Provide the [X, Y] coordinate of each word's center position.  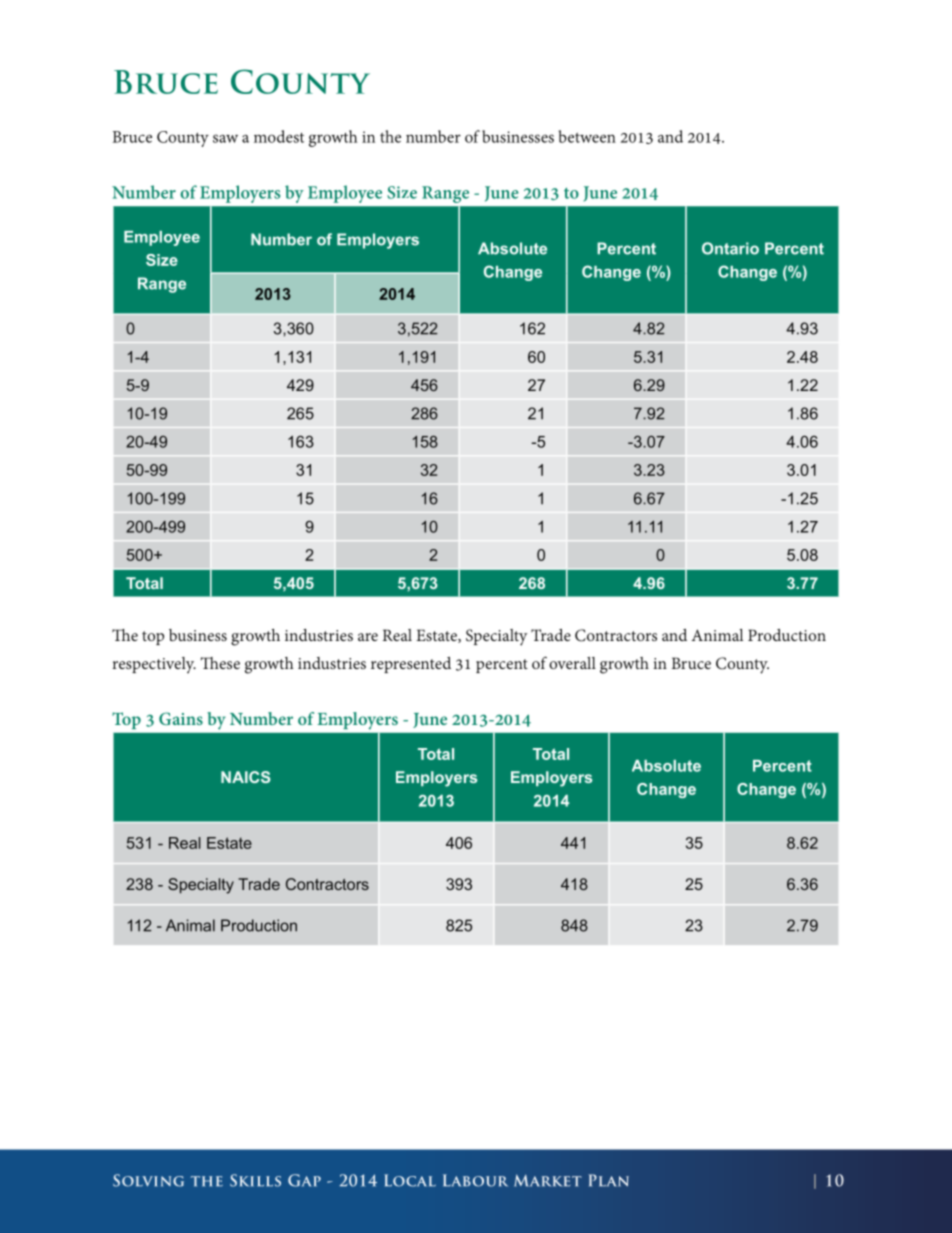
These [220, 663]
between [587, 136]
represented [411, 665]
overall [572, 663]
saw [225, 138]
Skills [255, 1180]
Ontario [730, 248]
